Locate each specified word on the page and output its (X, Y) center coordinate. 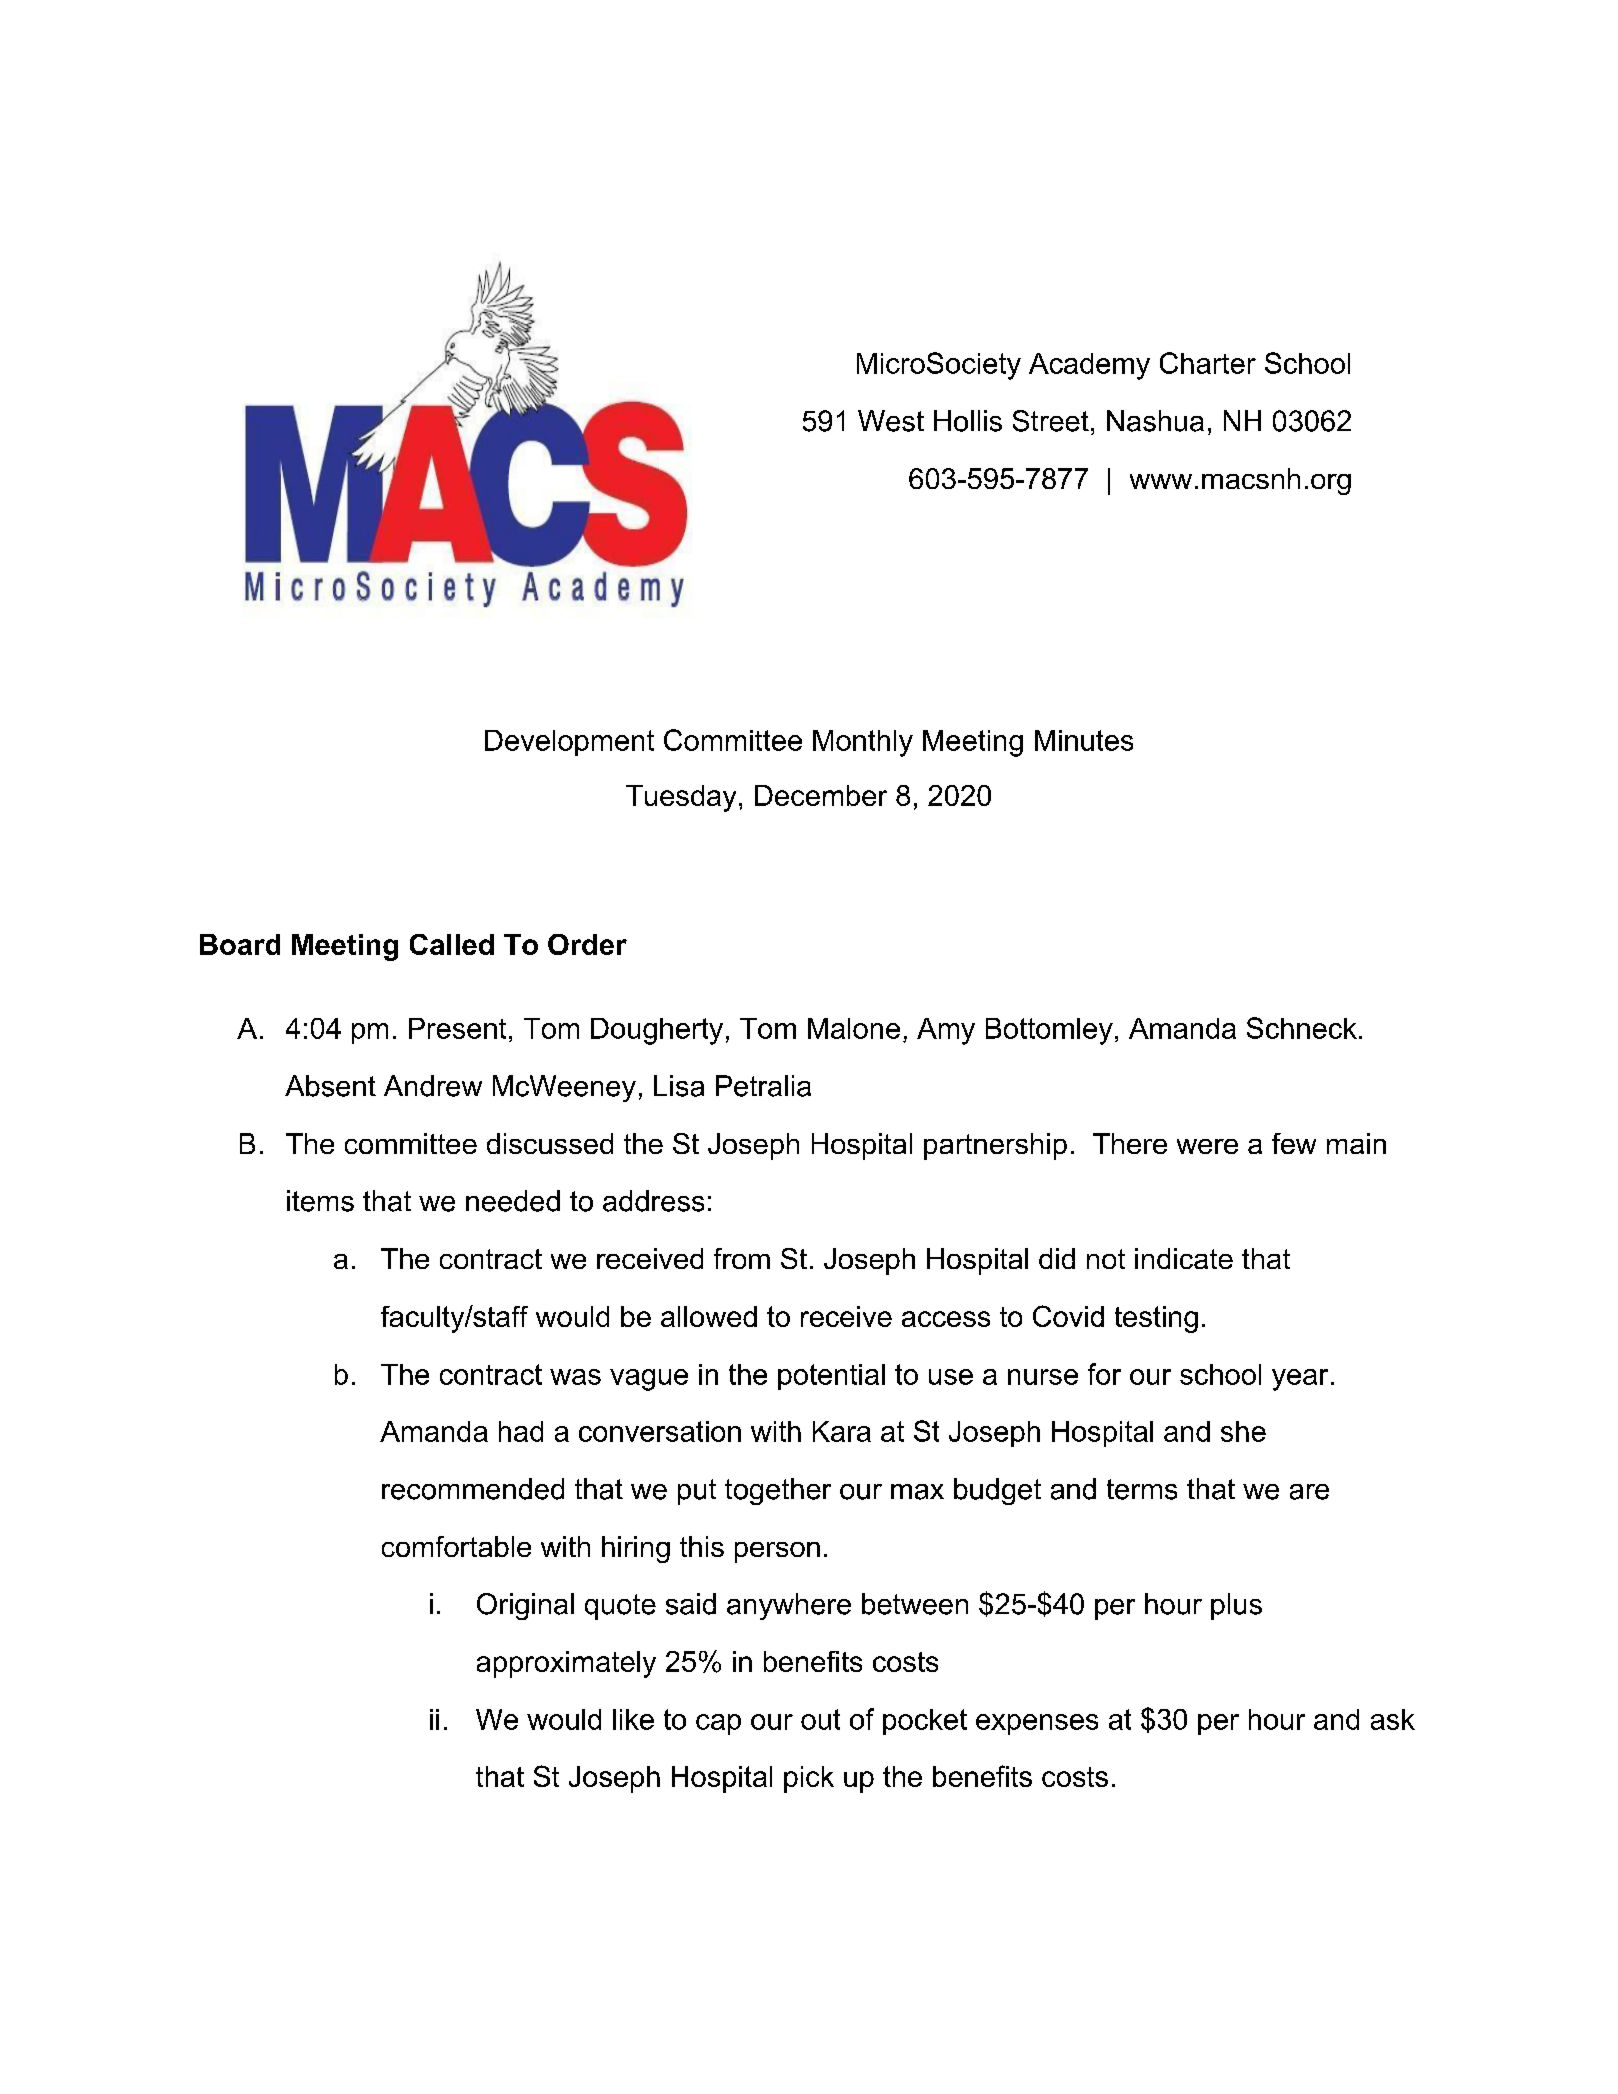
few (1294, 1143)
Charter (1208, 363)
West (891, 421)
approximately (566, 1664)
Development (569, 743)
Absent (330, 1086)
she (1243, 1431)
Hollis (968, 421)
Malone (854, 1028)
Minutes (1084, 740)
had (521, 1431)
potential (831, 1377)
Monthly (863, 743)
